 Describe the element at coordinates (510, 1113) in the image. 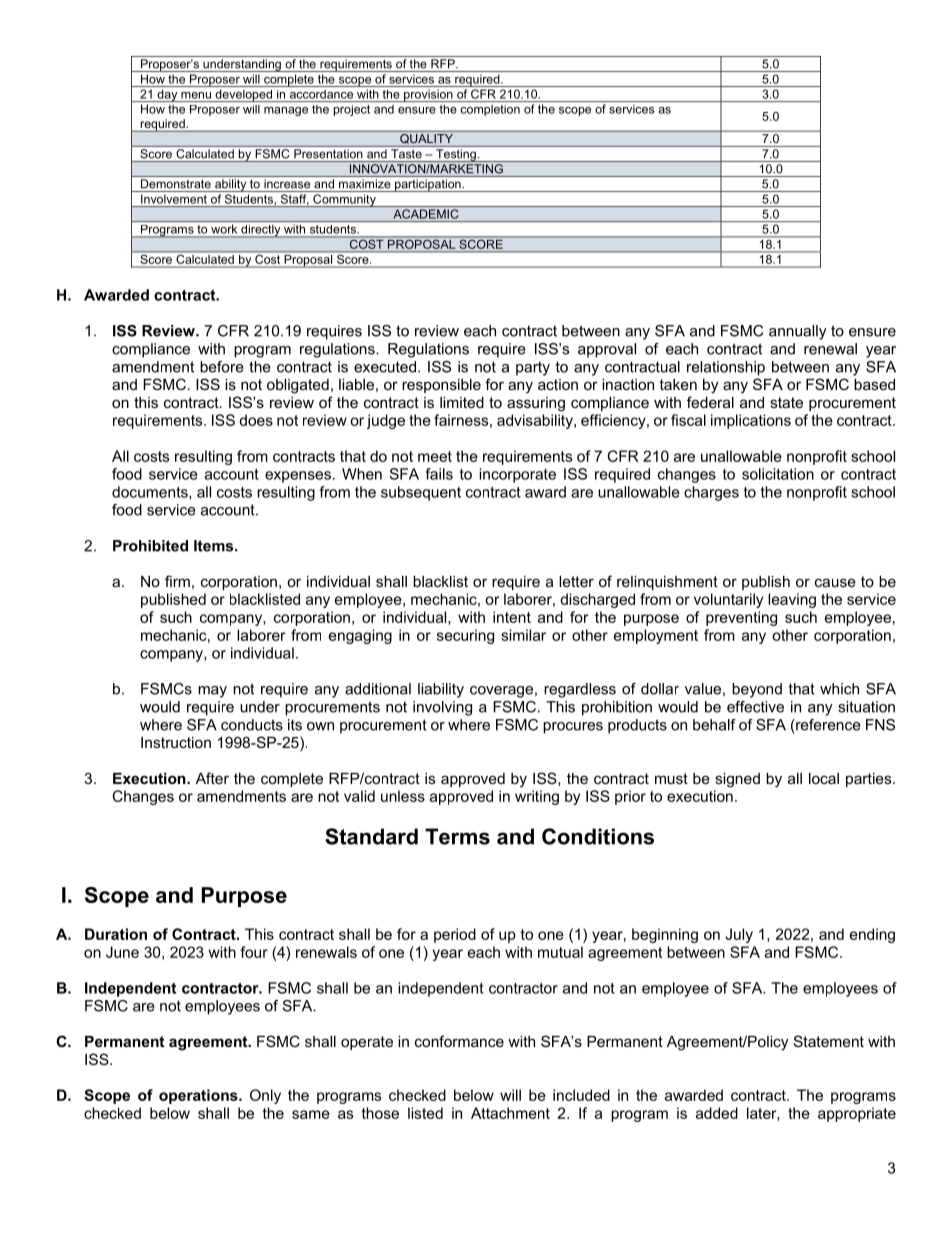

I see `Attachment` at that location.
